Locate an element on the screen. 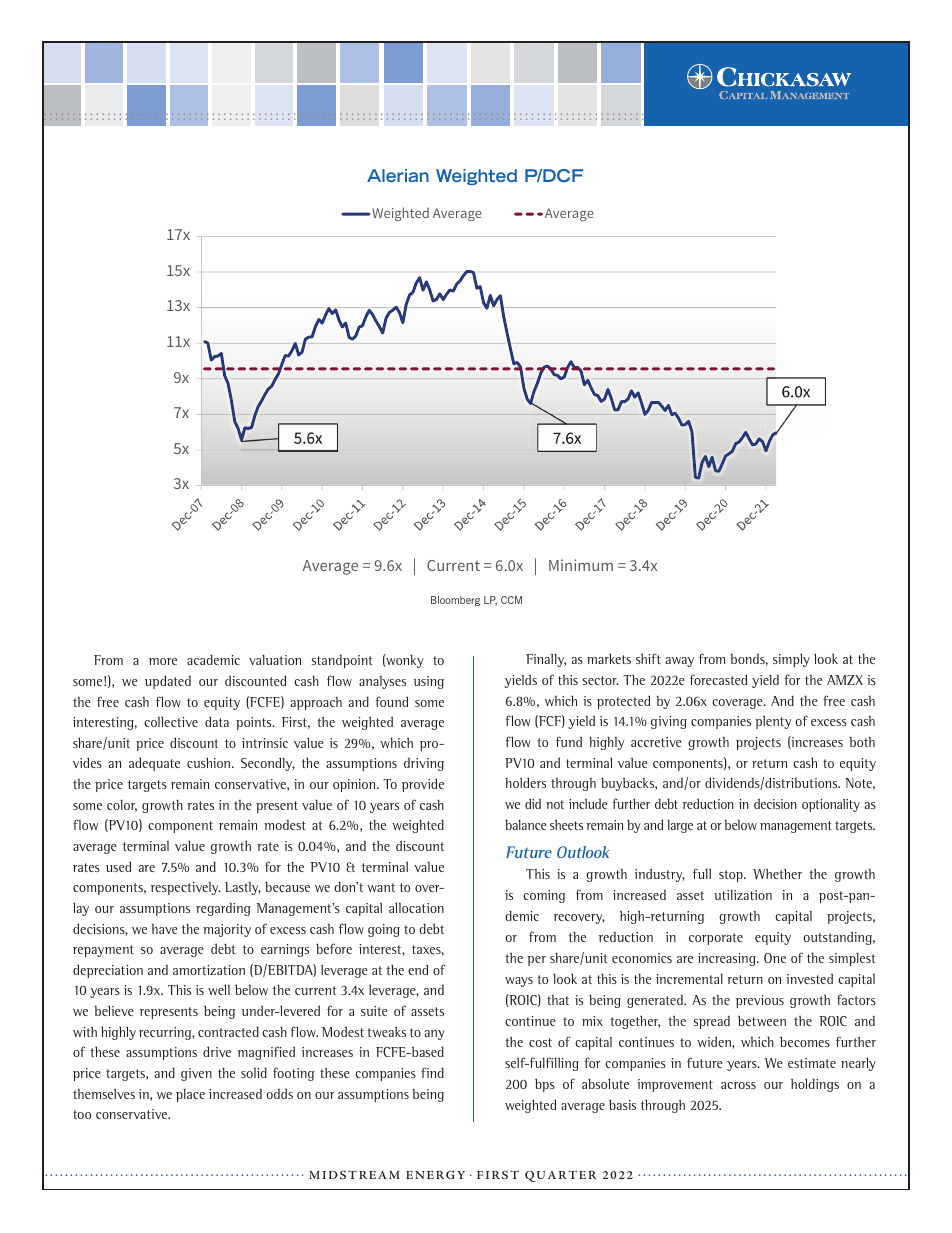 This screenshot has height=1233, width=952. collective is located at coordinates (171, 721).
